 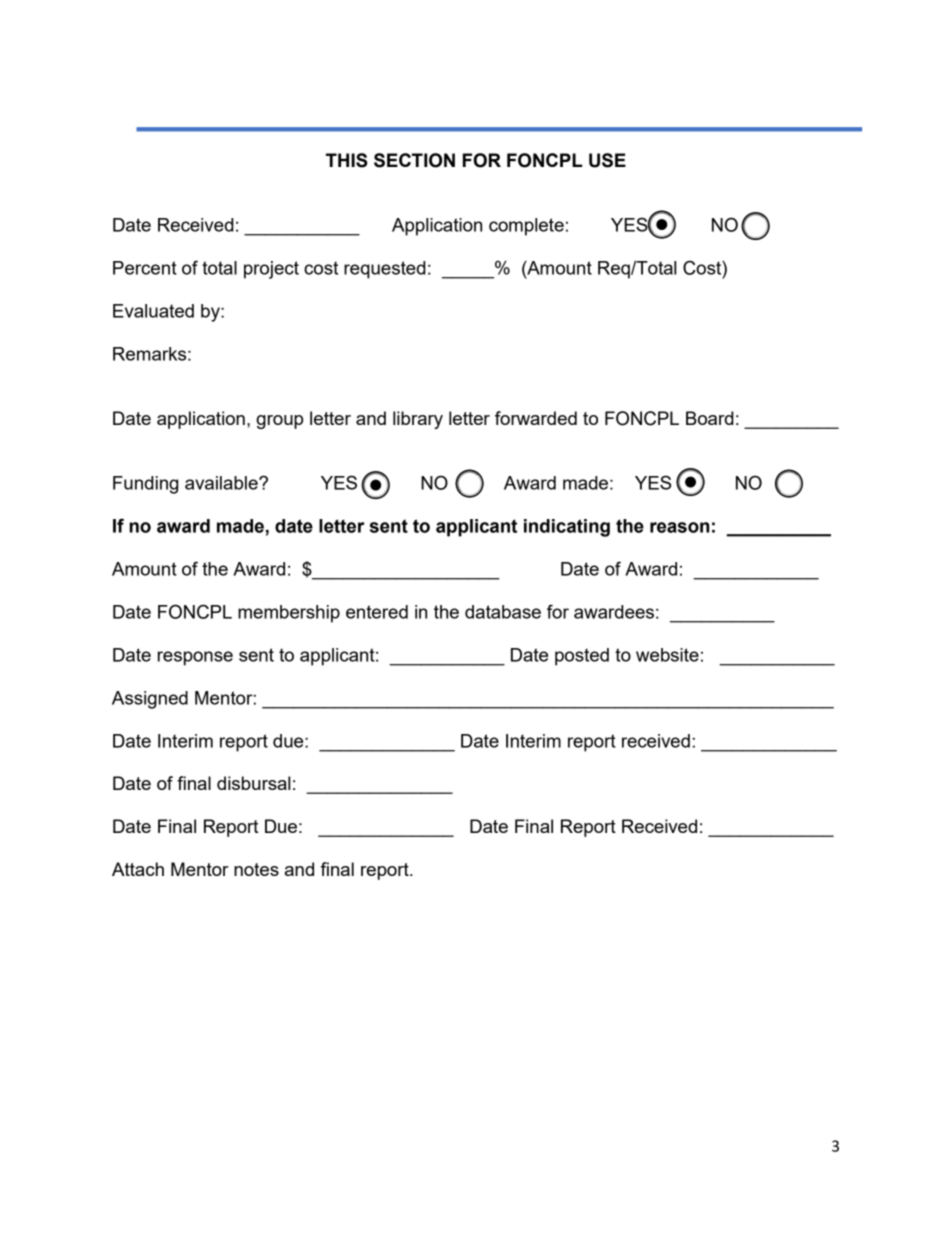 I want to click on THIS, so click(x=347, y=160).
